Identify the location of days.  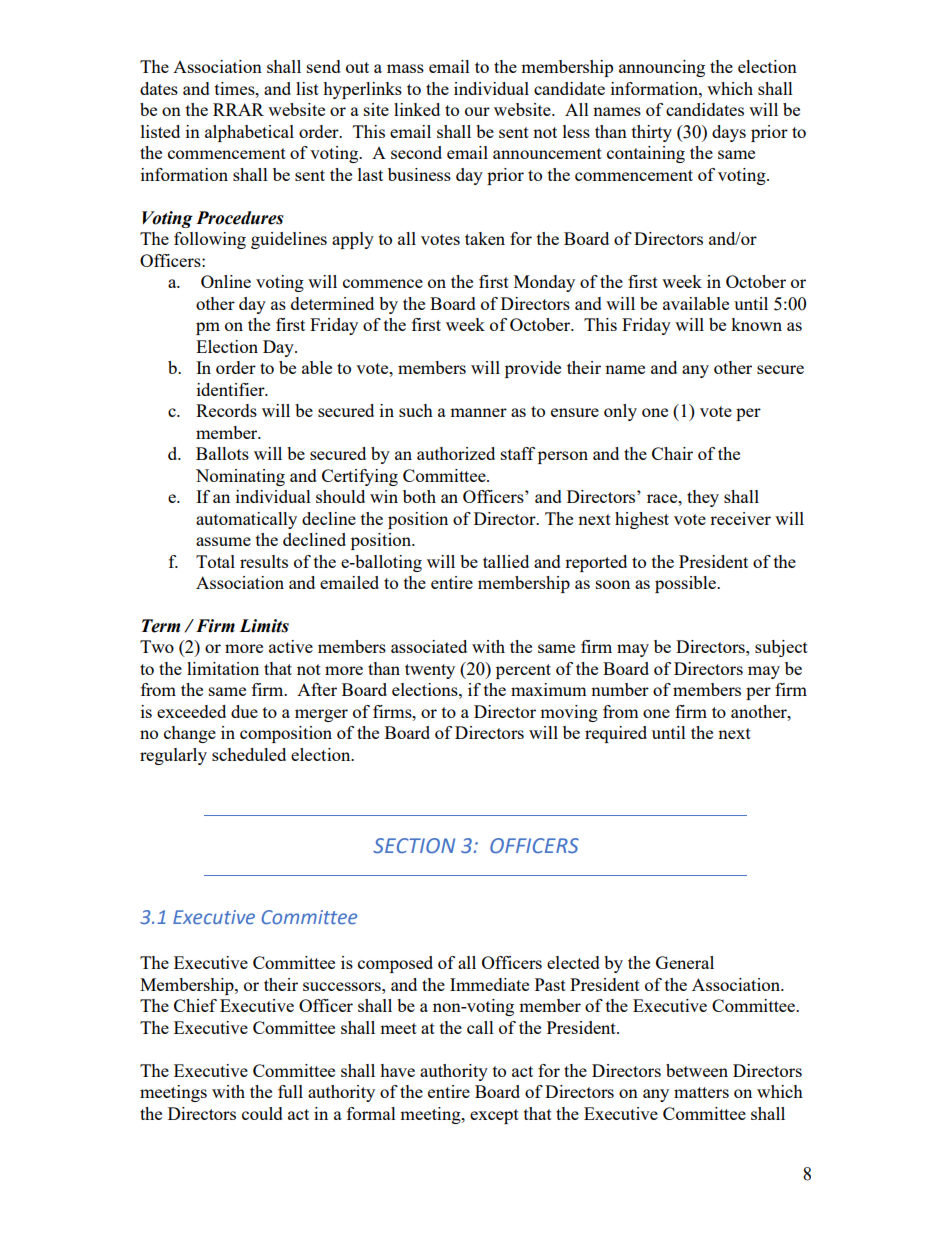
(729, 133).
